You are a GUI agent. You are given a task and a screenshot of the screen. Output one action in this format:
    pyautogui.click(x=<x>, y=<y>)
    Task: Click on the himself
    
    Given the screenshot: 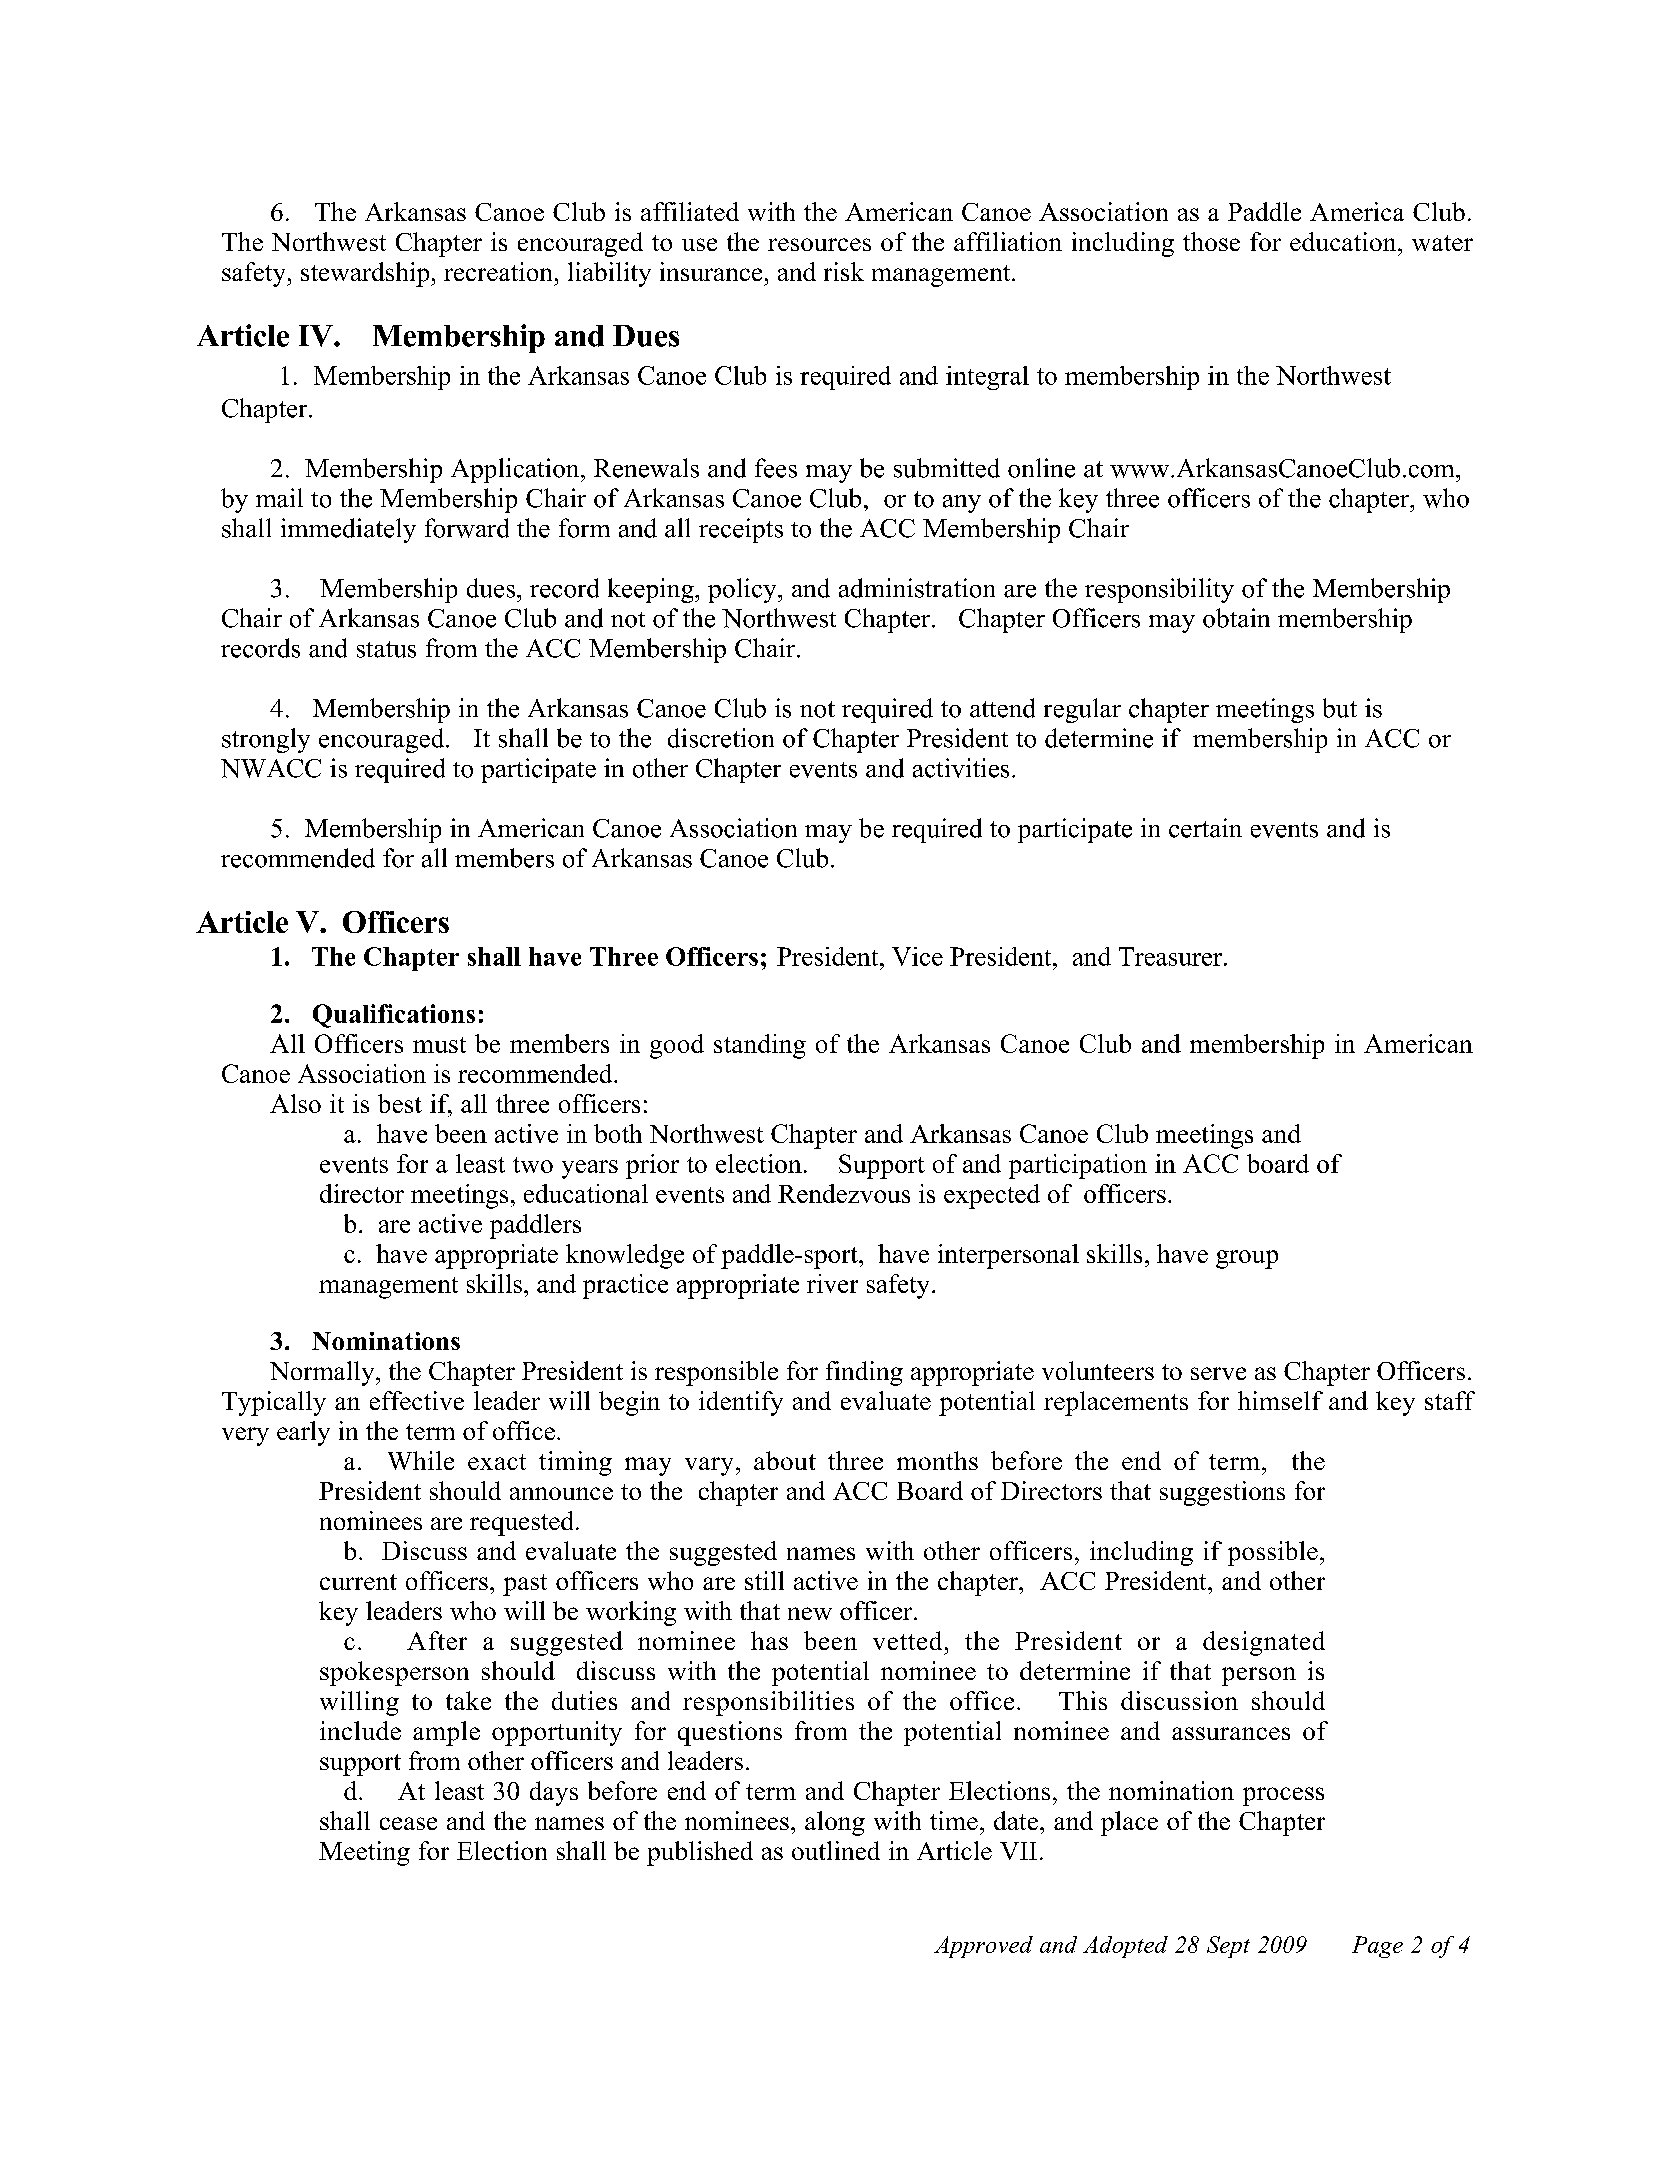 What is the action you would take?
    pyautogui.click(x=1280, y=1400)
